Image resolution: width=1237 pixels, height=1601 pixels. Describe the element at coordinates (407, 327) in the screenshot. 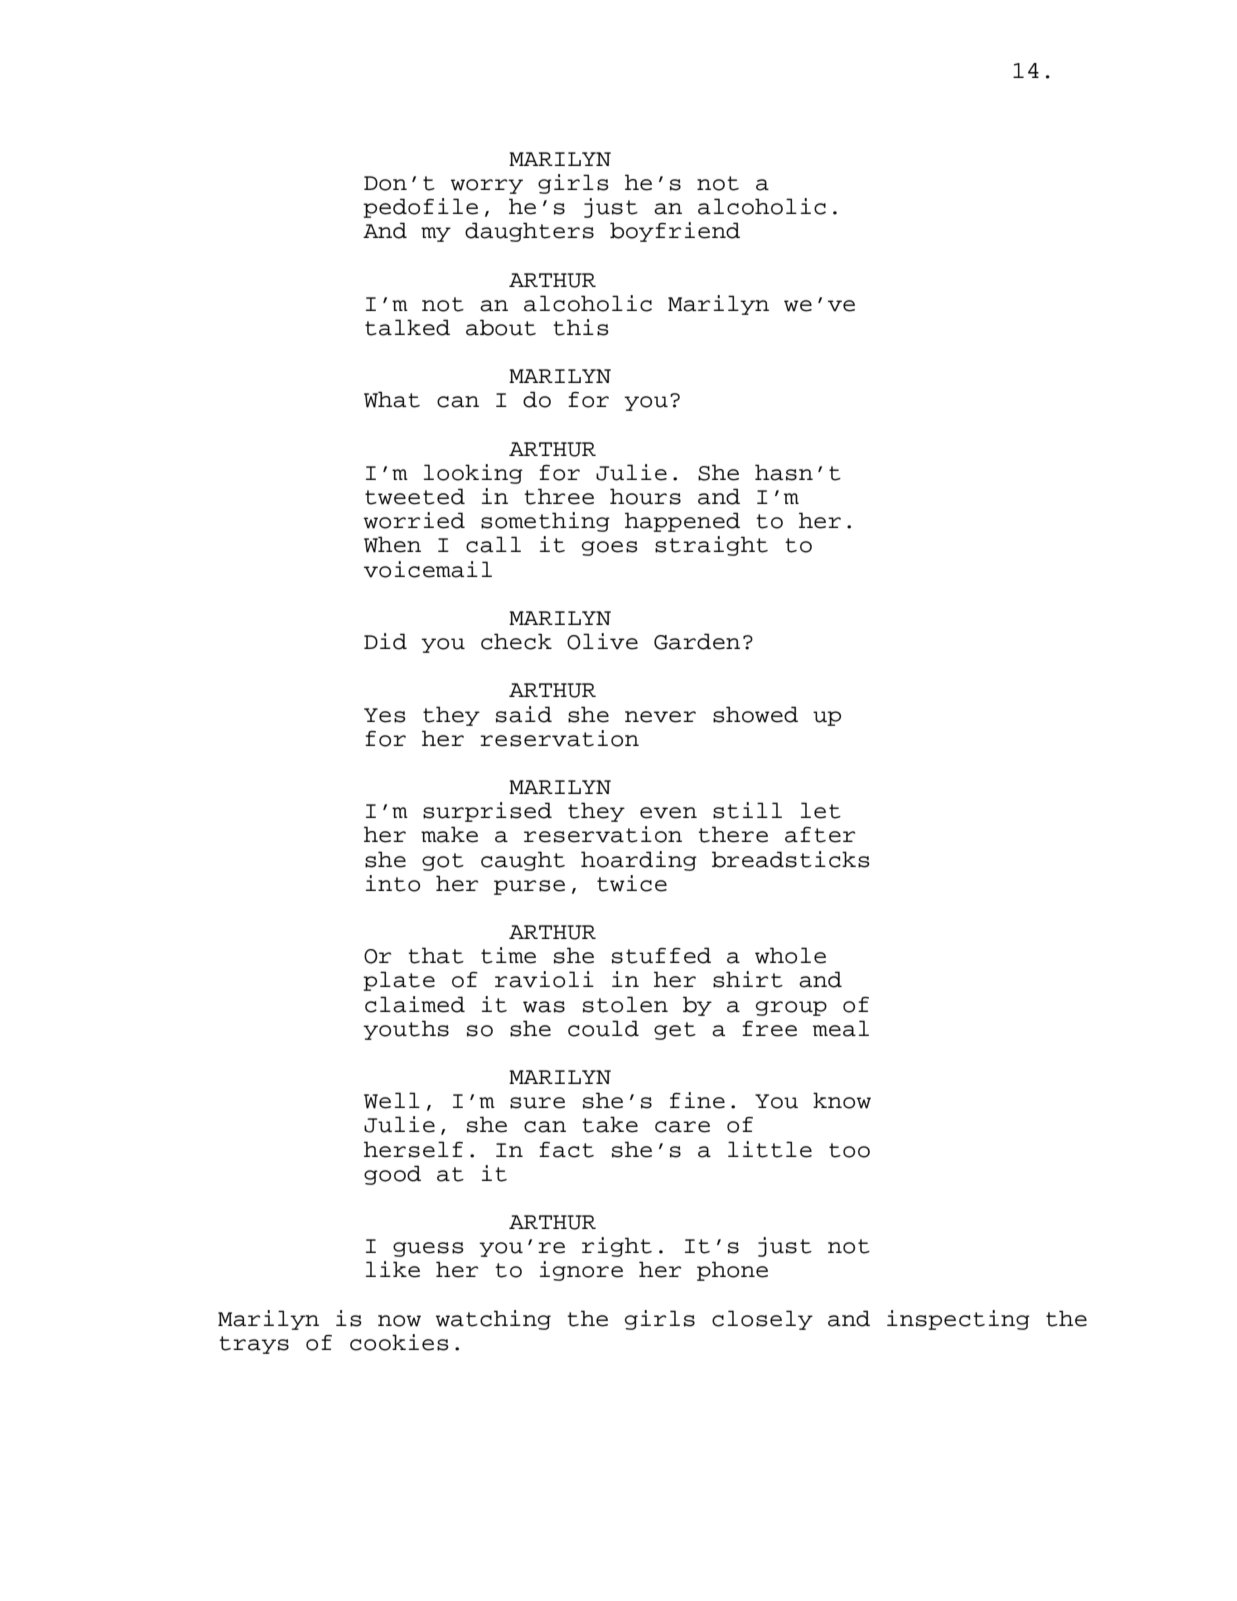

I see `talked` at that location.
